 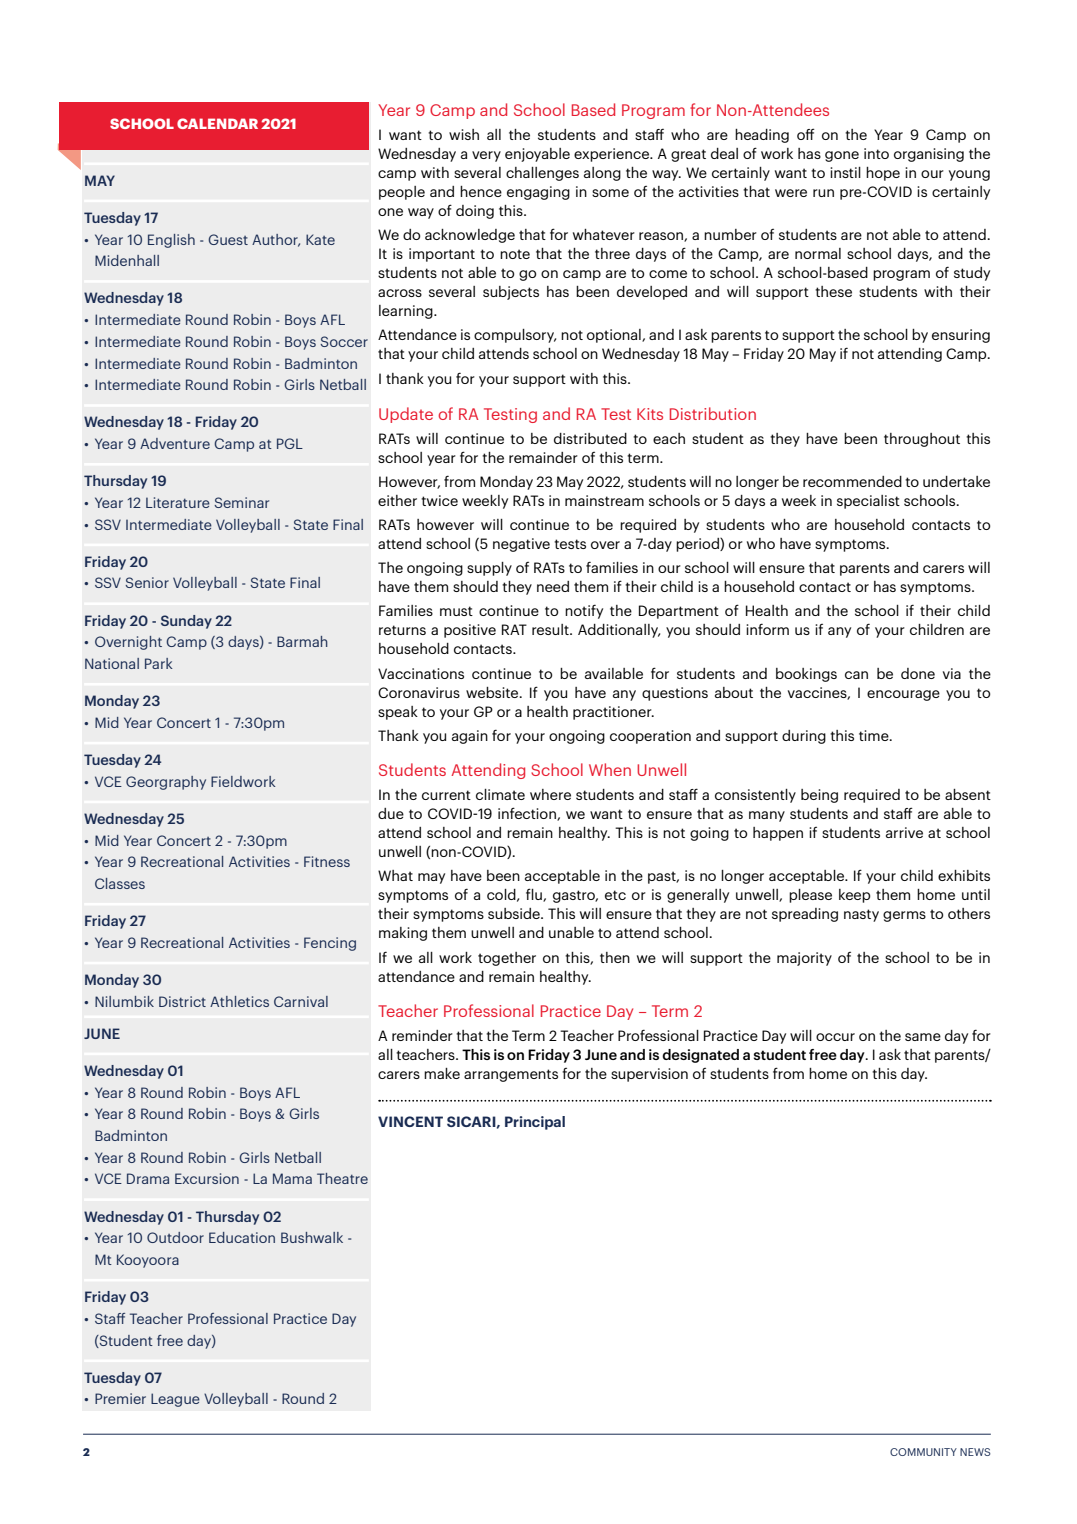 What do you see at coordinates (883, 174) in the screenshot?
I see `hope` at bounding box center [883, 174].
